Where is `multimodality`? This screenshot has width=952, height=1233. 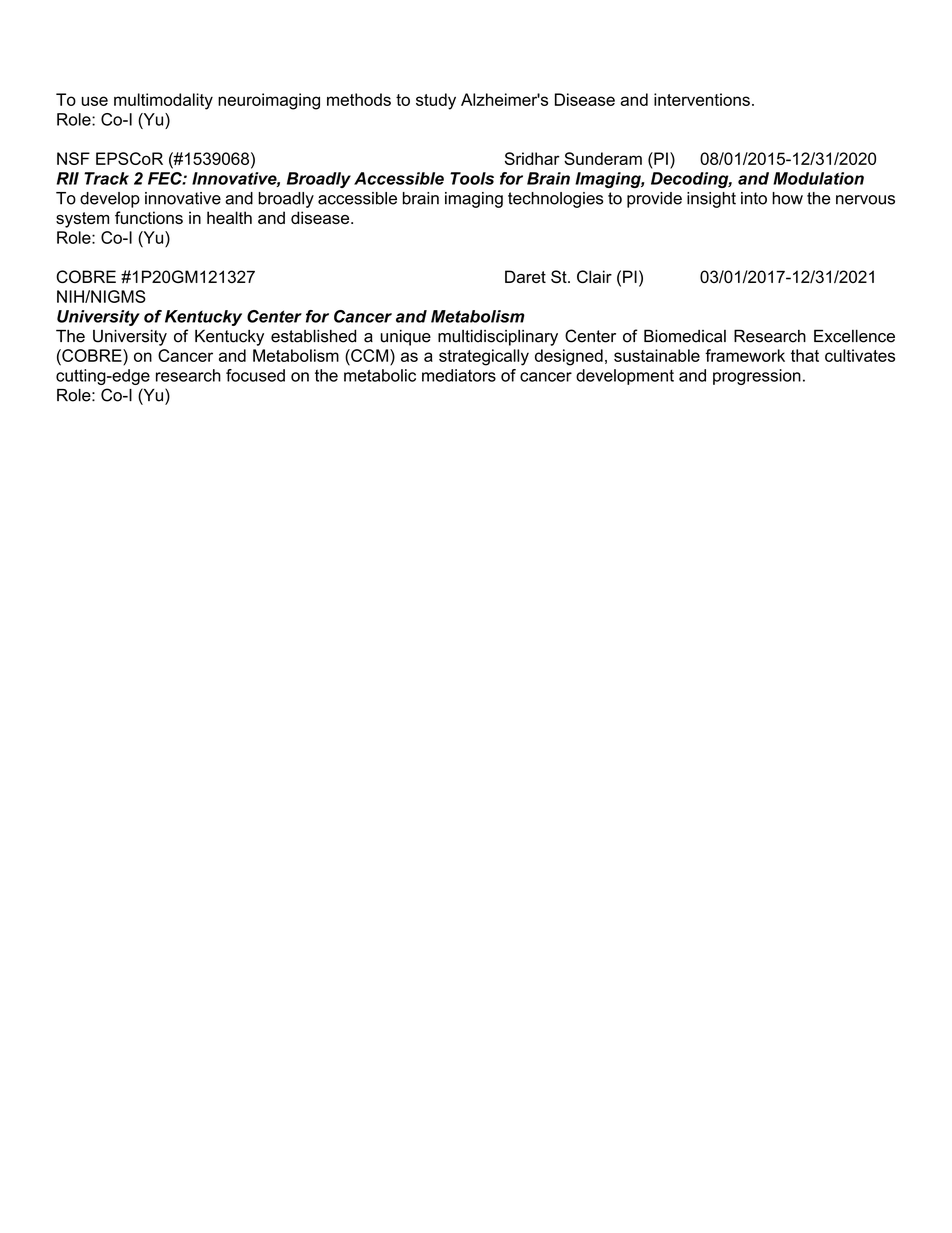 multimodality is located at coordinates (163, 101).
